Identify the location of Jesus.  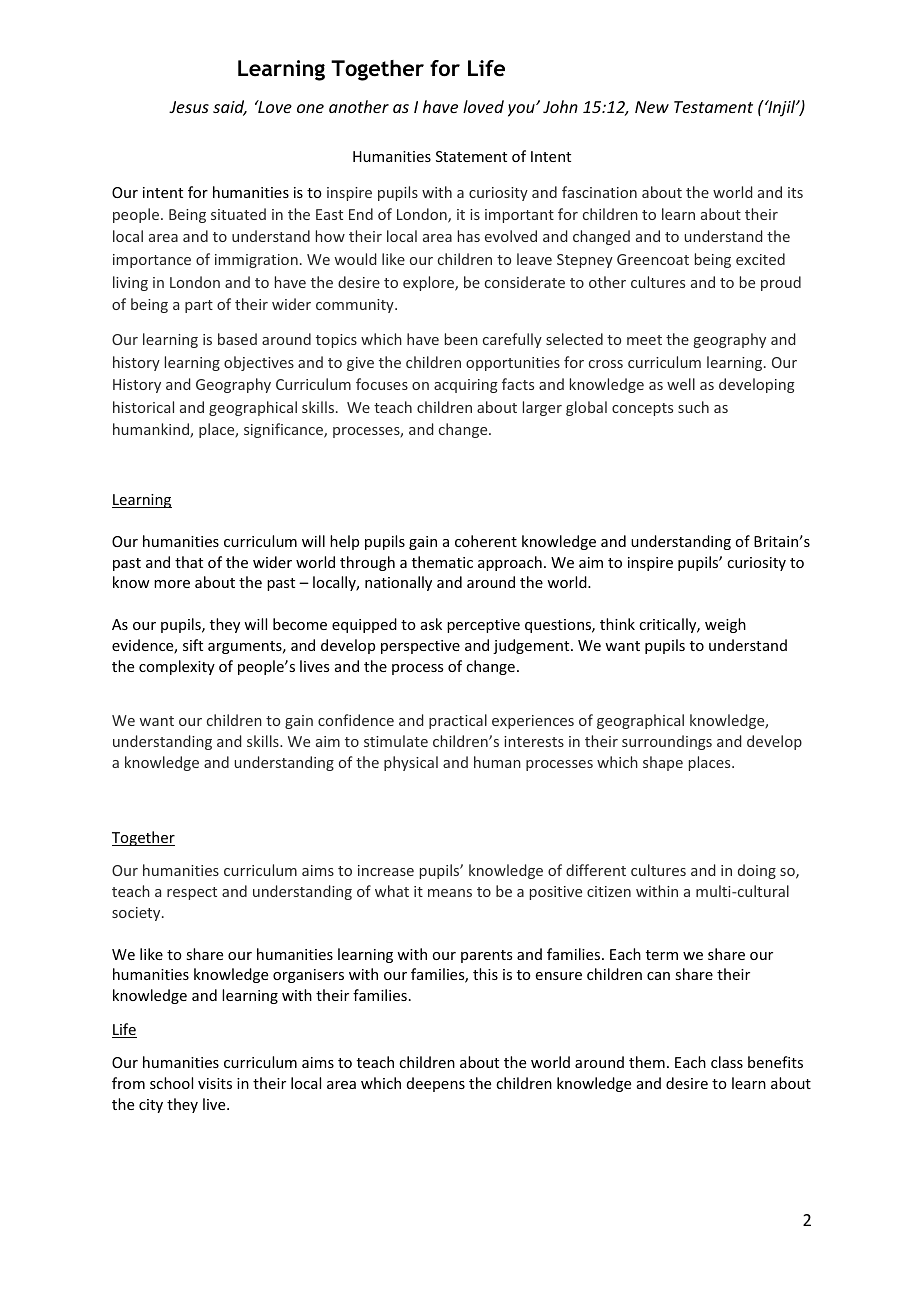
(189, 107).
